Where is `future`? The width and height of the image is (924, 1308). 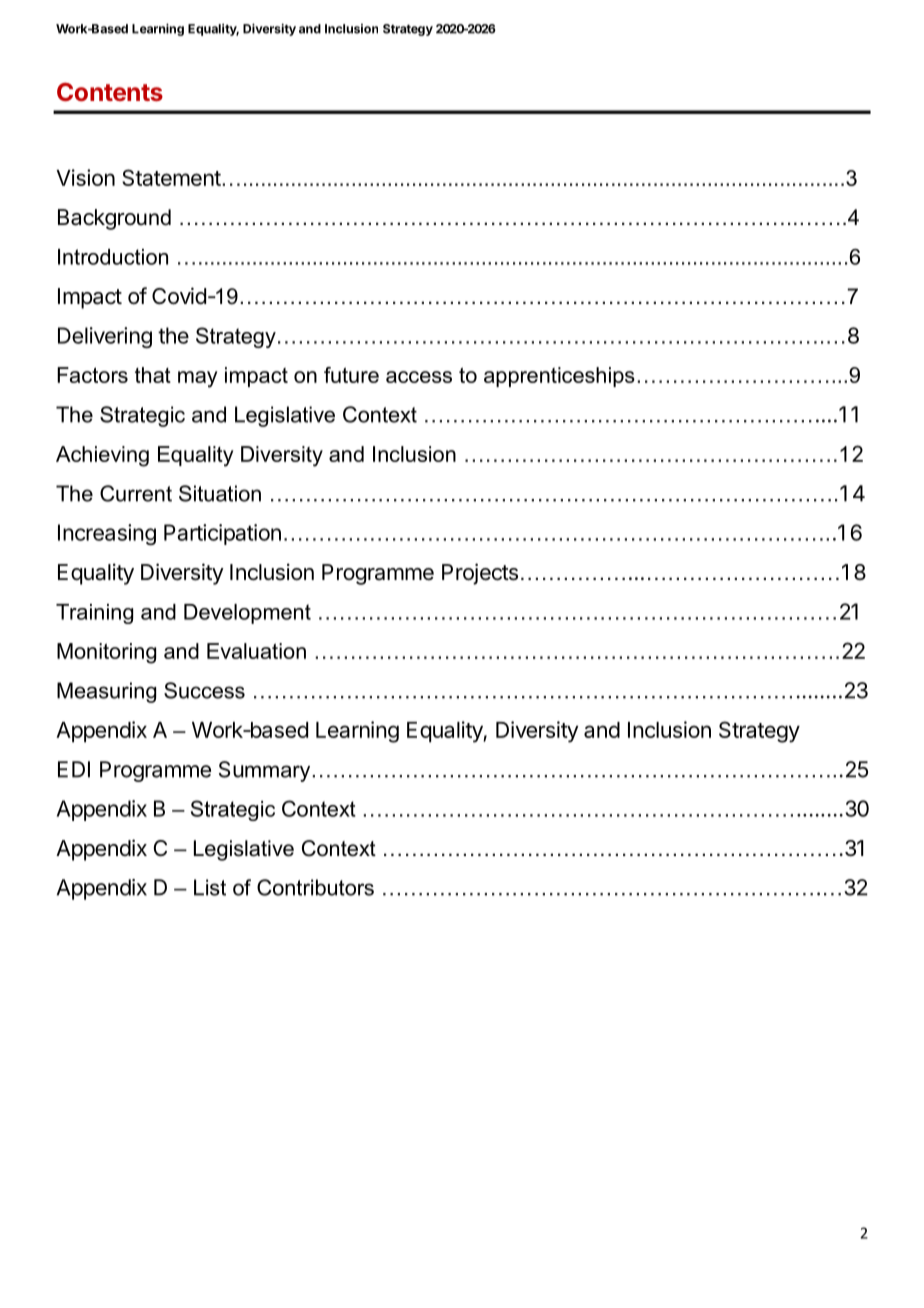 future is located at coordinates (351, 375).
